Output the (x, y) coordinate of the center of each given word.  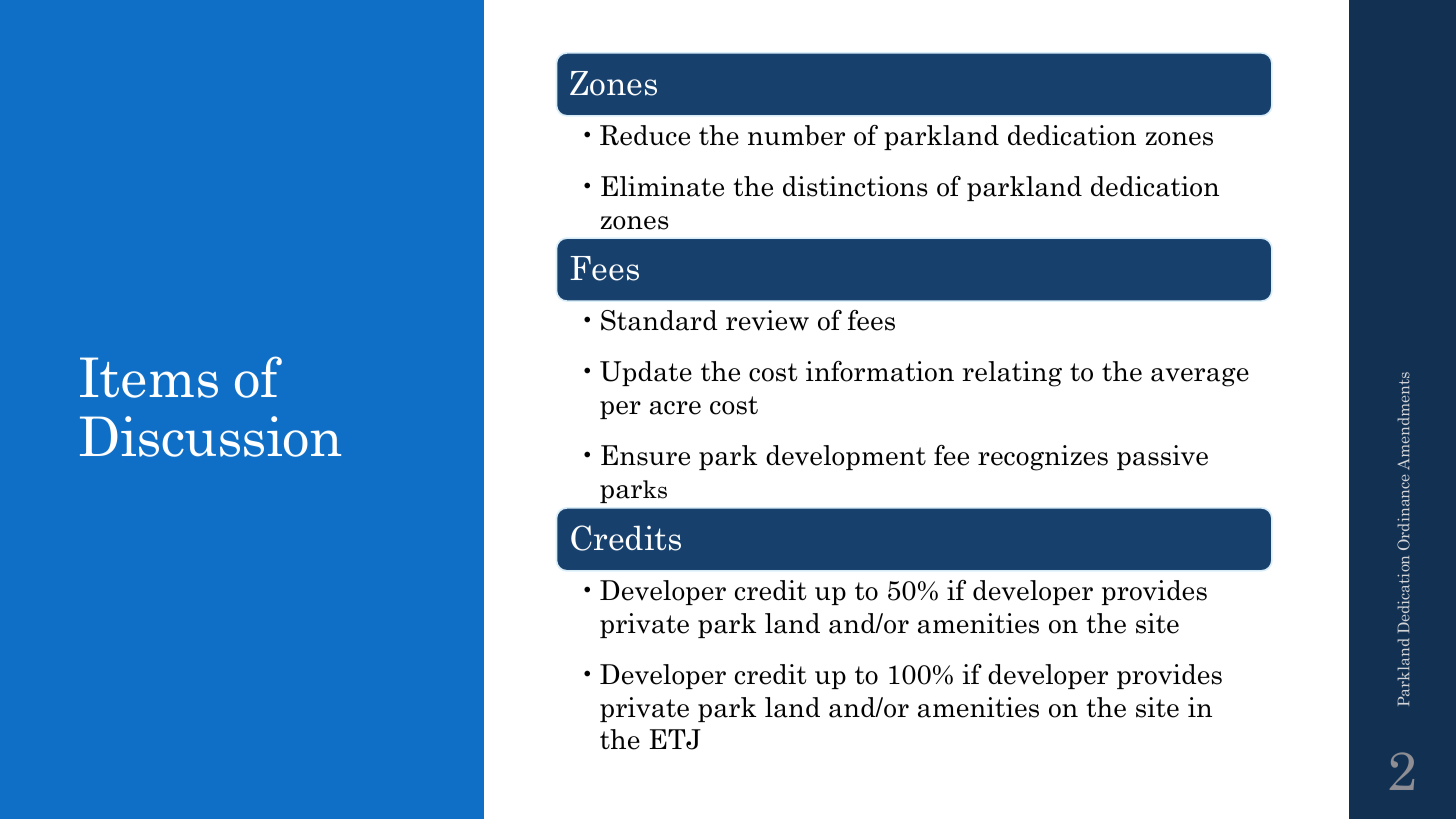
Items (149, 377)
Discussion (210, 436)
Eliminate (662, 186)
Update (646, 373)
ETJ (675, 739)
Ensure (645, 455)
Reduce (645, 135)
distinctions (855, 186)
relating (1012, 374)
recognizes (1043, 458)
